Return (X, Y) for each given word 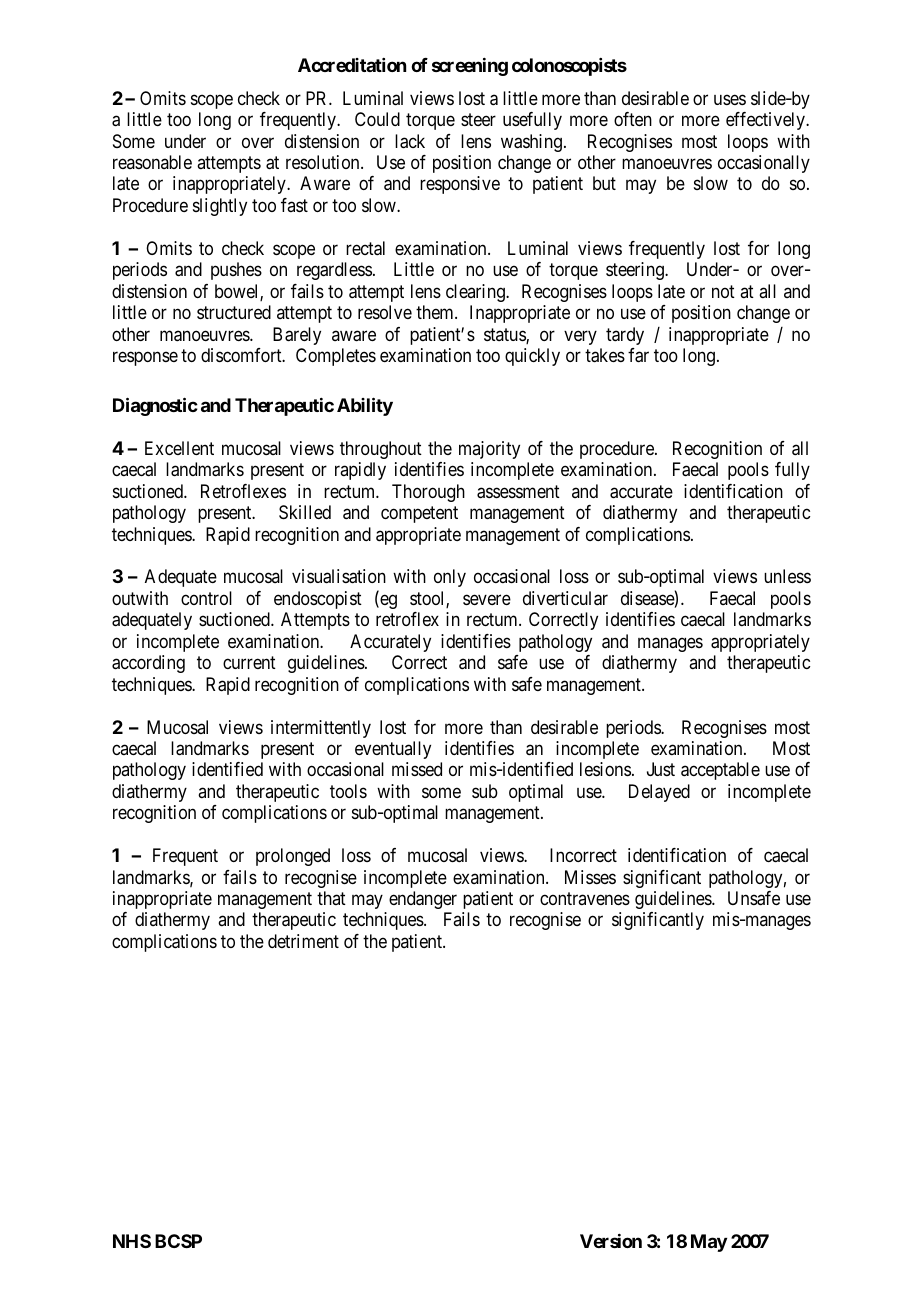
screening (470, 67)
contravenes (585, 898)
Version (611, 1241)
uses (730, 99)
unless (787, 576)
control (206, 598)
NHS (132, 1241)
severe (487, 599)
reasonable (152, 162)
